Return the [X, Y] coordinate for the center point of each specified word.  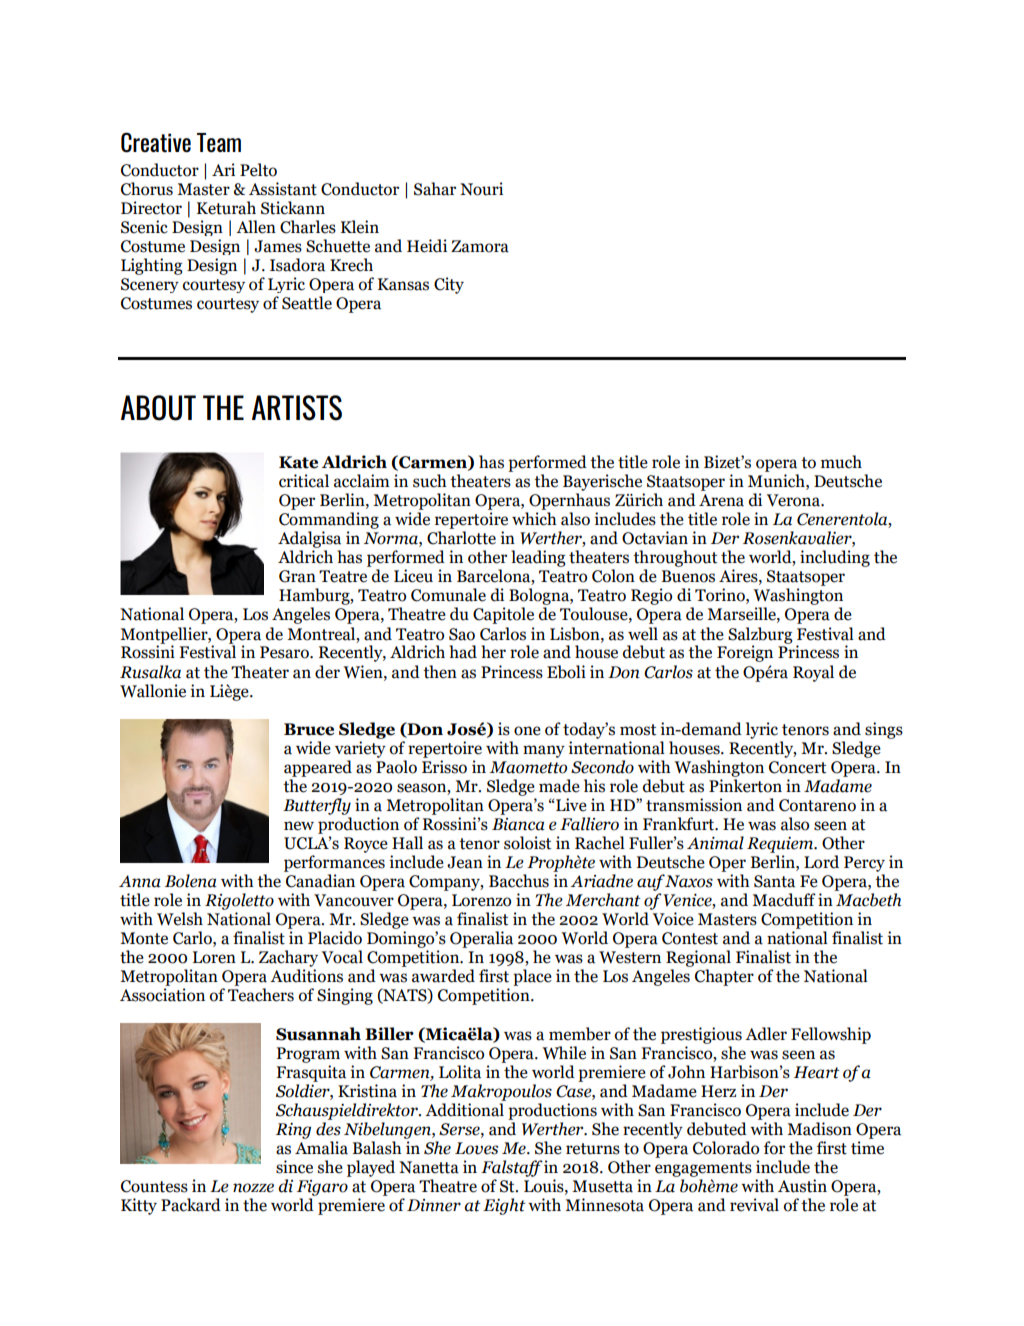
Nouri [481, 189]
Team [219, 142]
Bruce [309, 729]
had [463, 652]
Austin [802, 1186]
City [449, 285]
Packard [191, 1205]
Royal [813, 673]
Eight [504, 1206]
